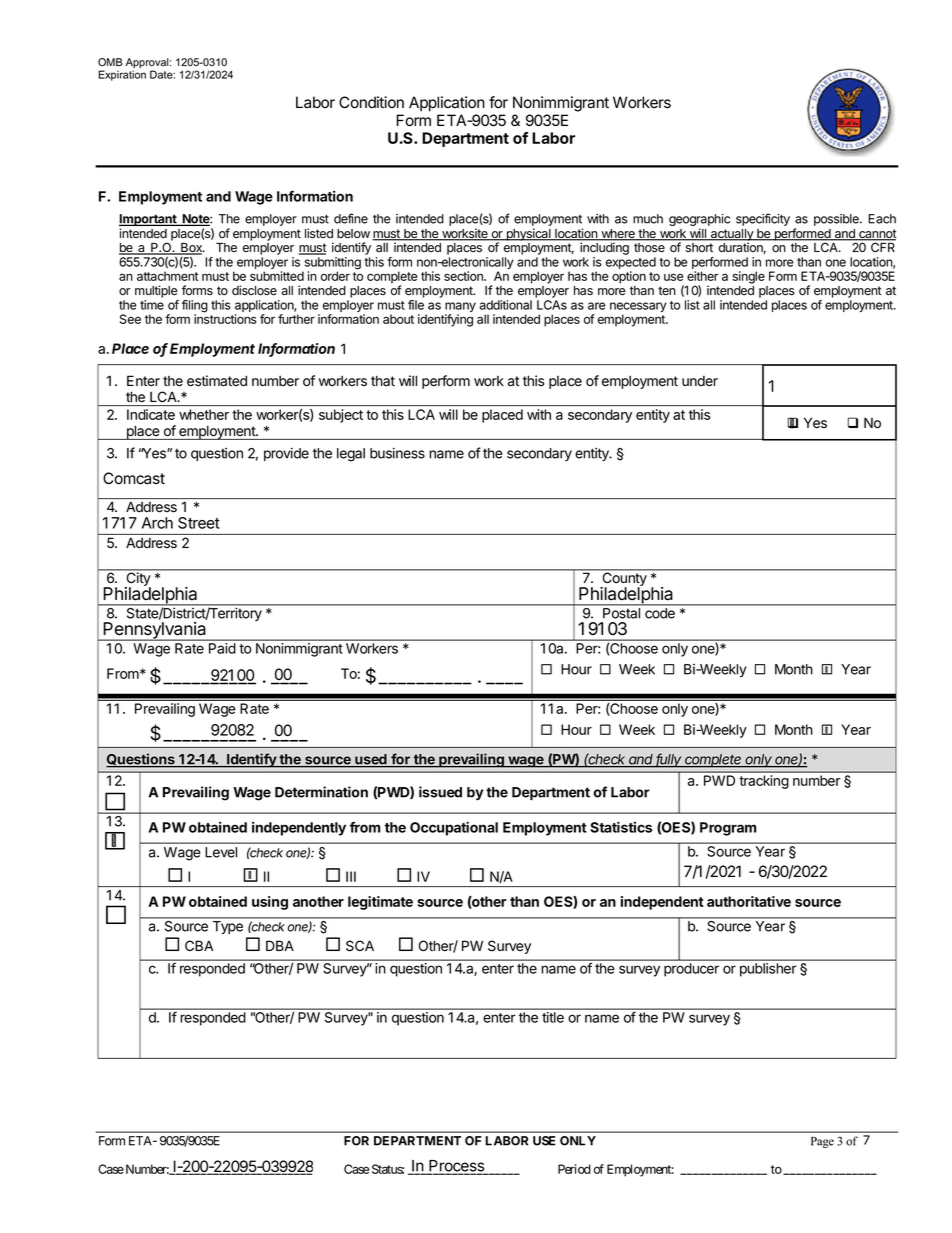 This screenshot has height=1233, width=952. I want to click on Program, so click(728, 829).
